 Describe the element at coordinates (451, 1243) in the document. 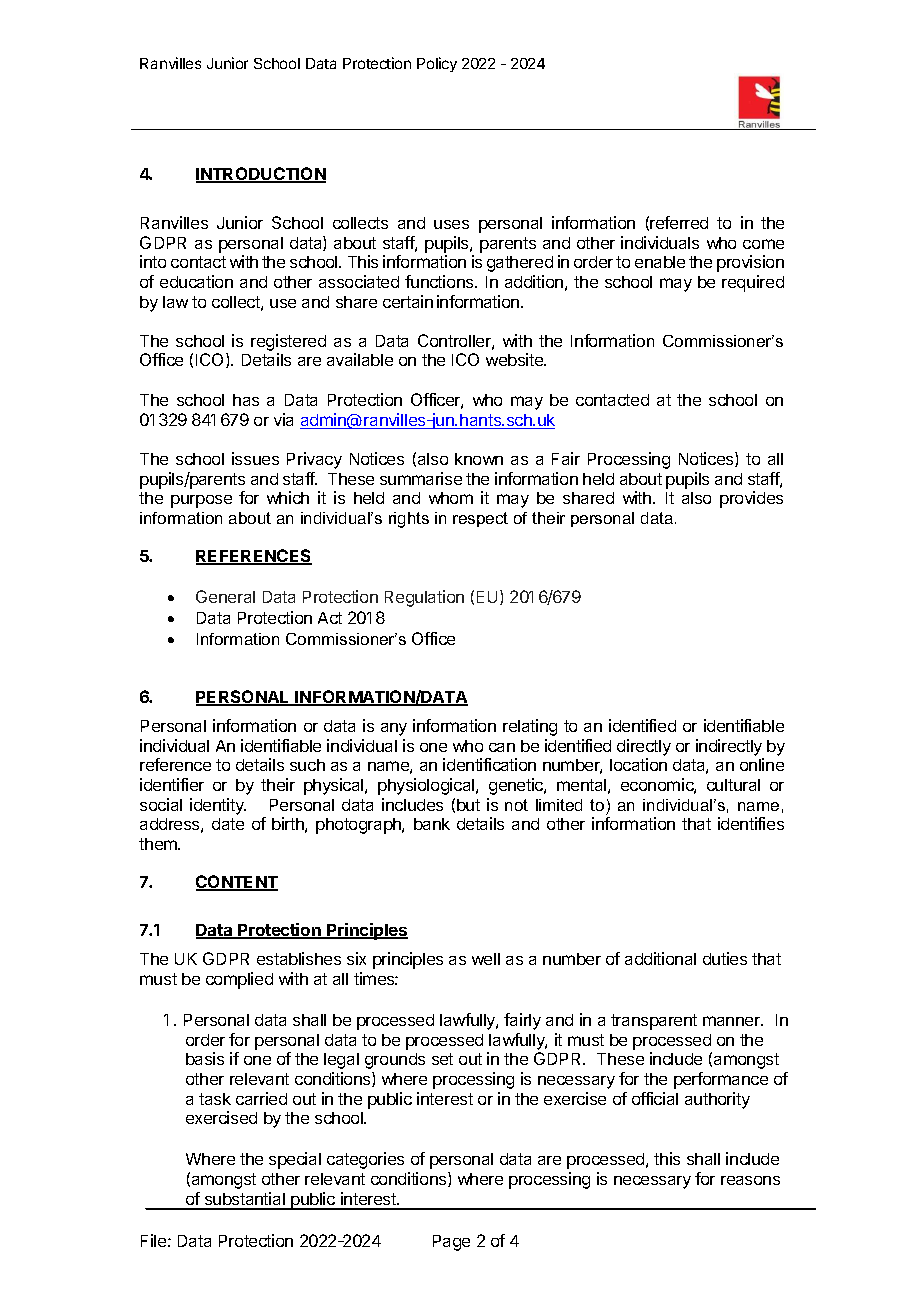

I see `Page` at that location.
